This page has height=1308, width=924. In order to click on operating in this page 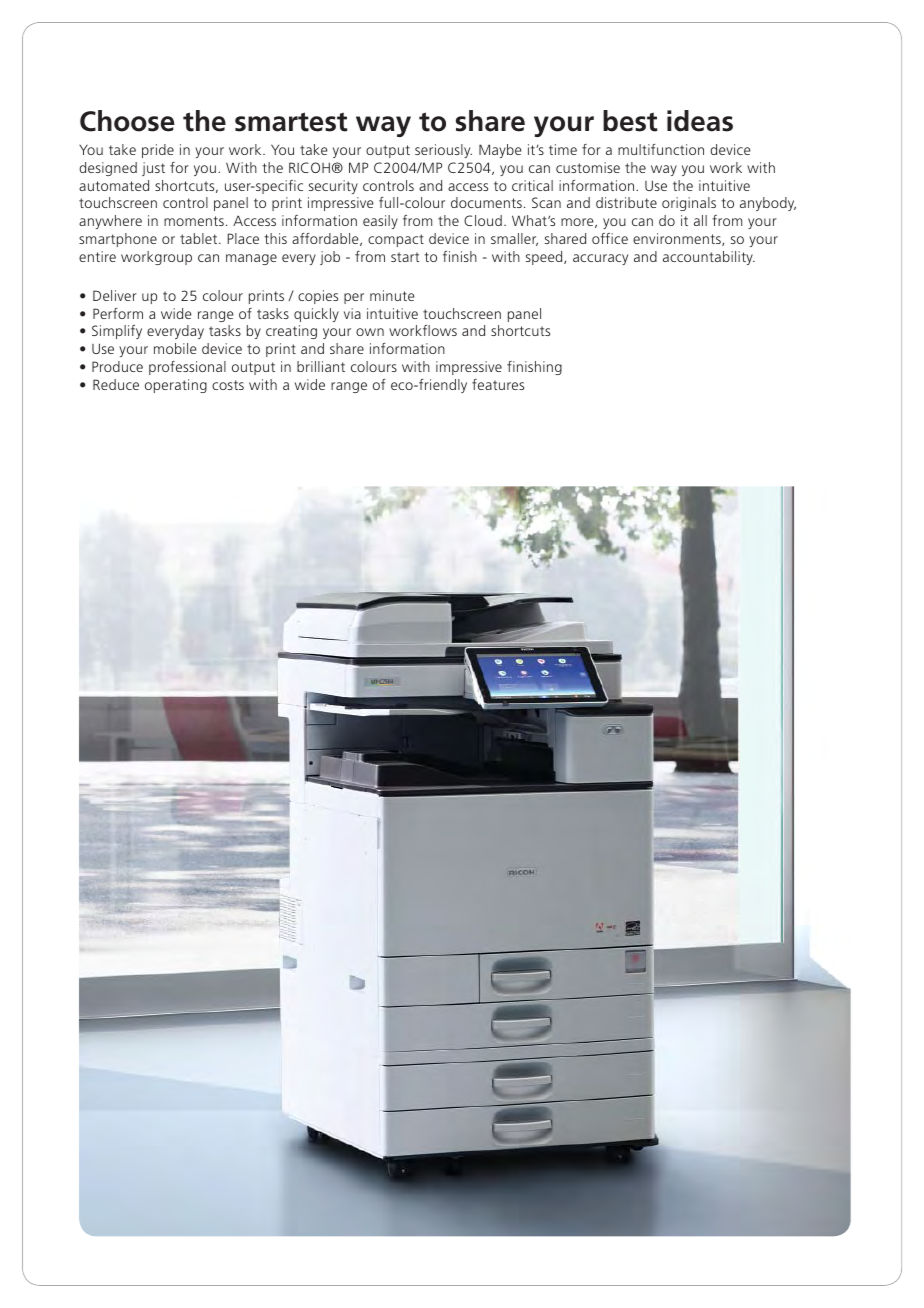, I will do `click(176, 386)`.
